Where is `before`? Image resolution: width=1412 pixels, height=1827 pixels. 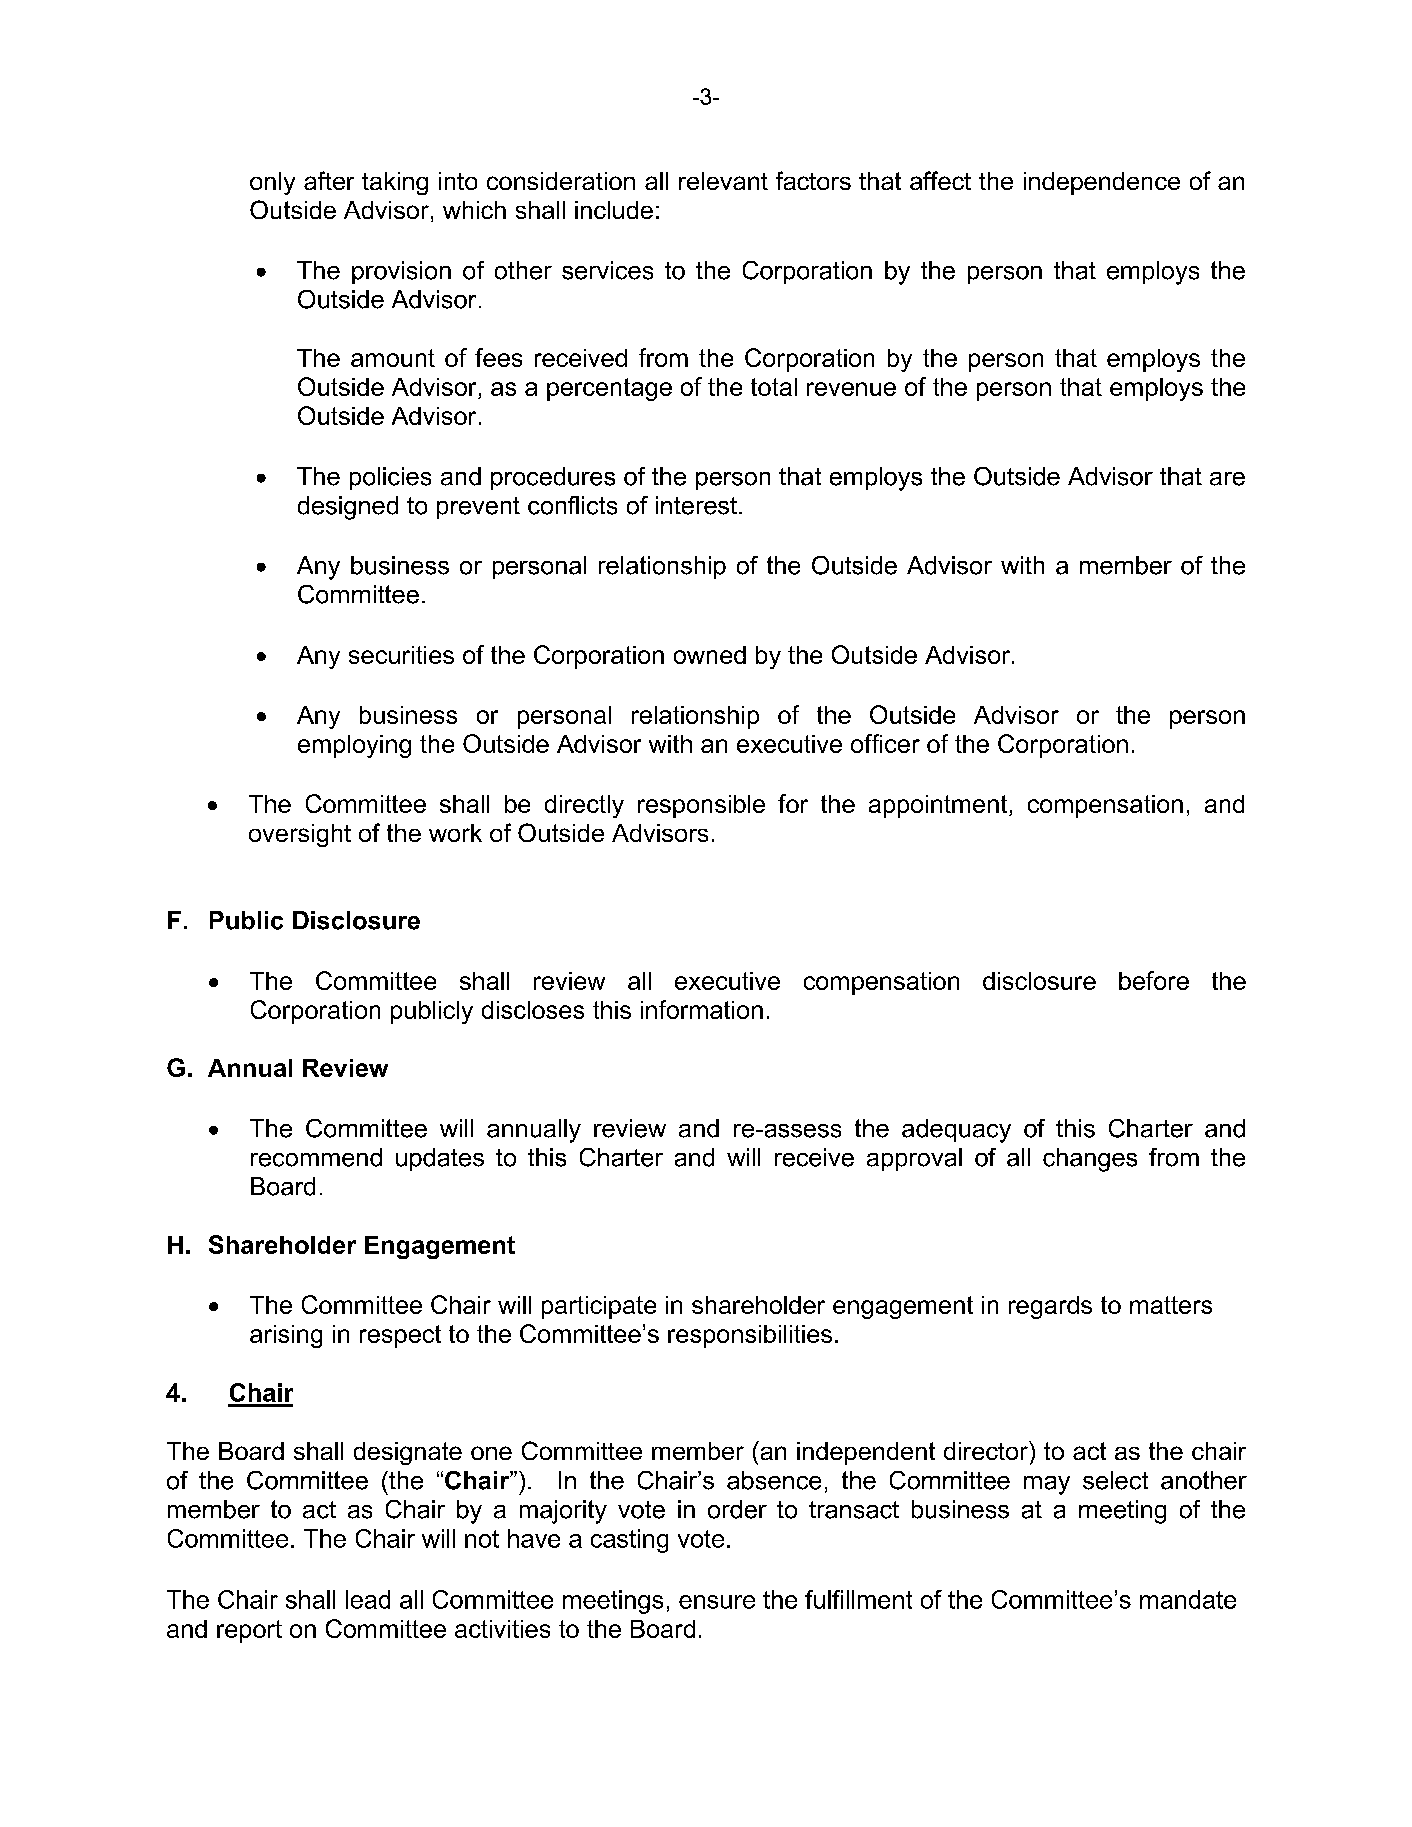
before is located at coordinates (1154, 980).
